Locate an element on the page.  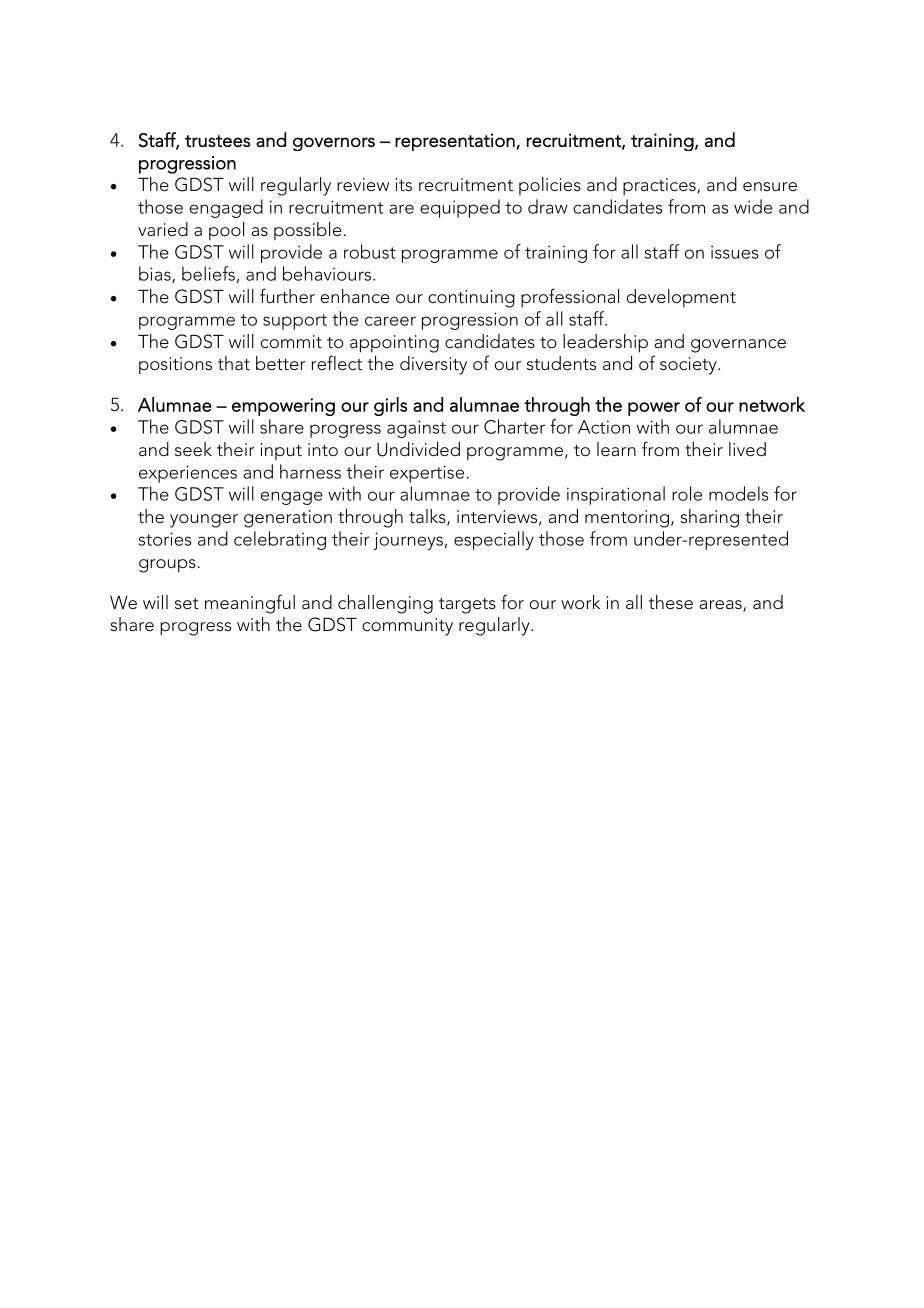
representation is located at coordinates (456, 142).
